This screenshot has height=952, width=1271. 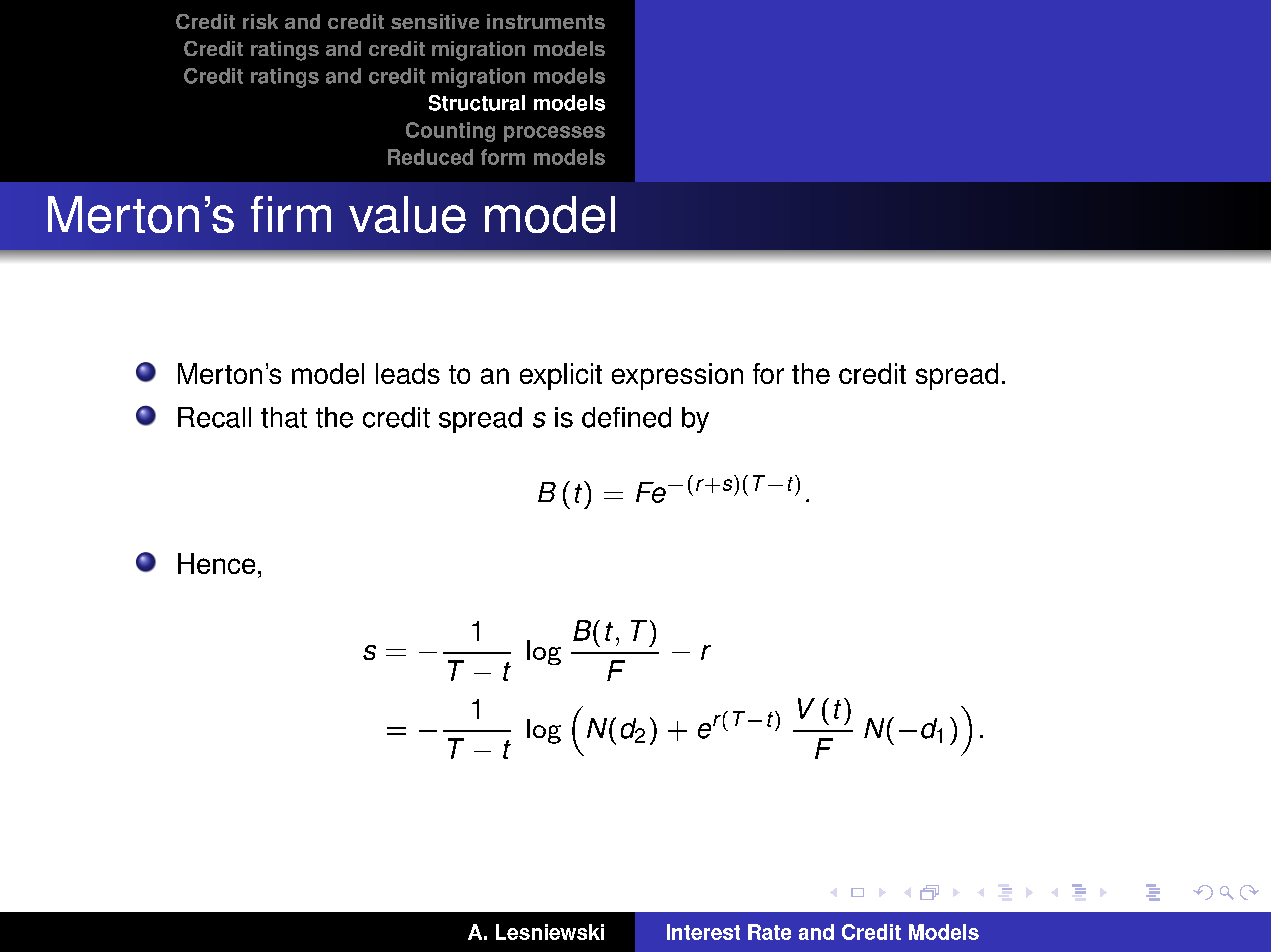 I want to click on explicit, so click(x=561, y=376).
